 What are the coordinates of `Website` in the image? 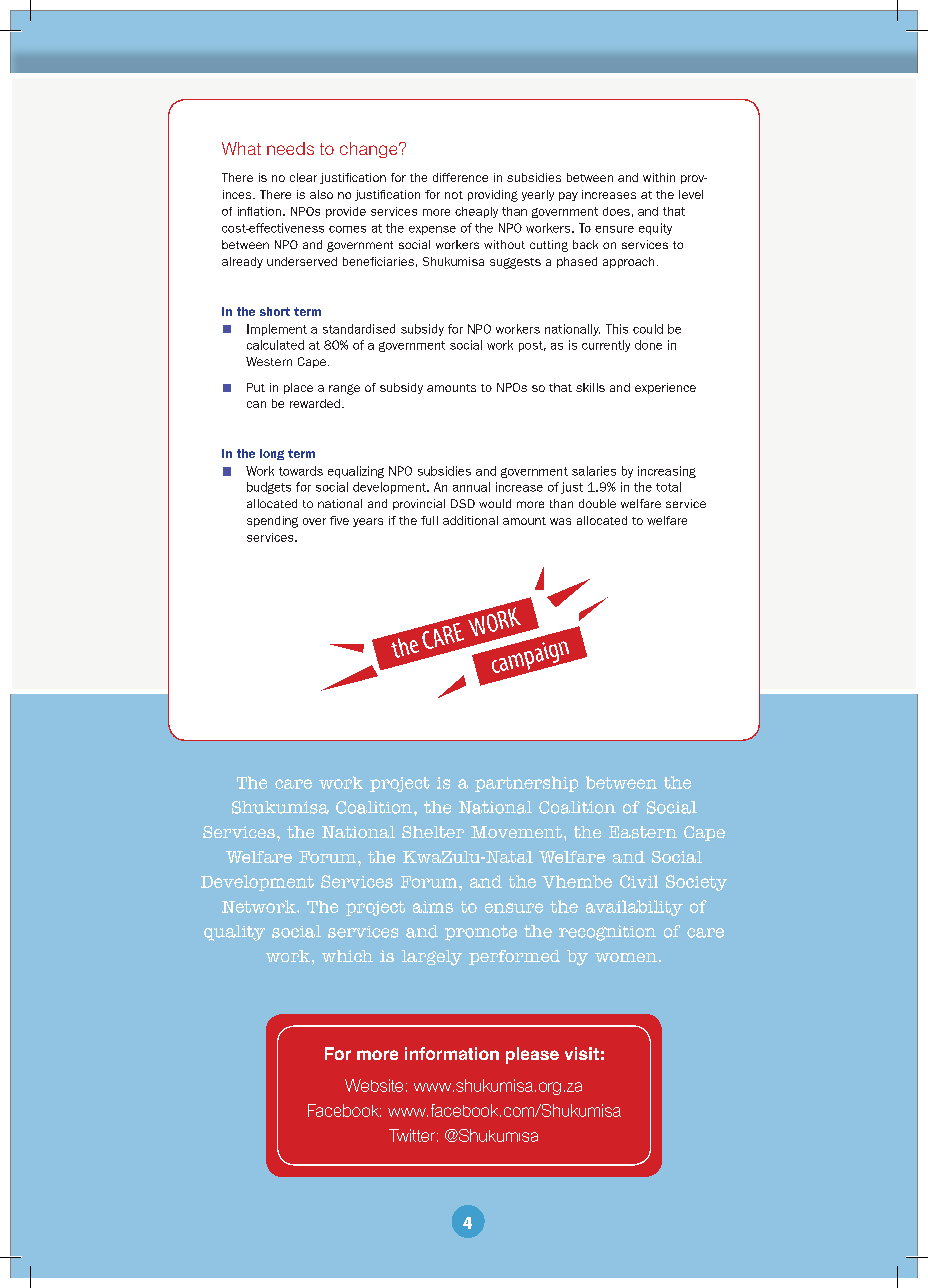 It's located at (374, 1085).
